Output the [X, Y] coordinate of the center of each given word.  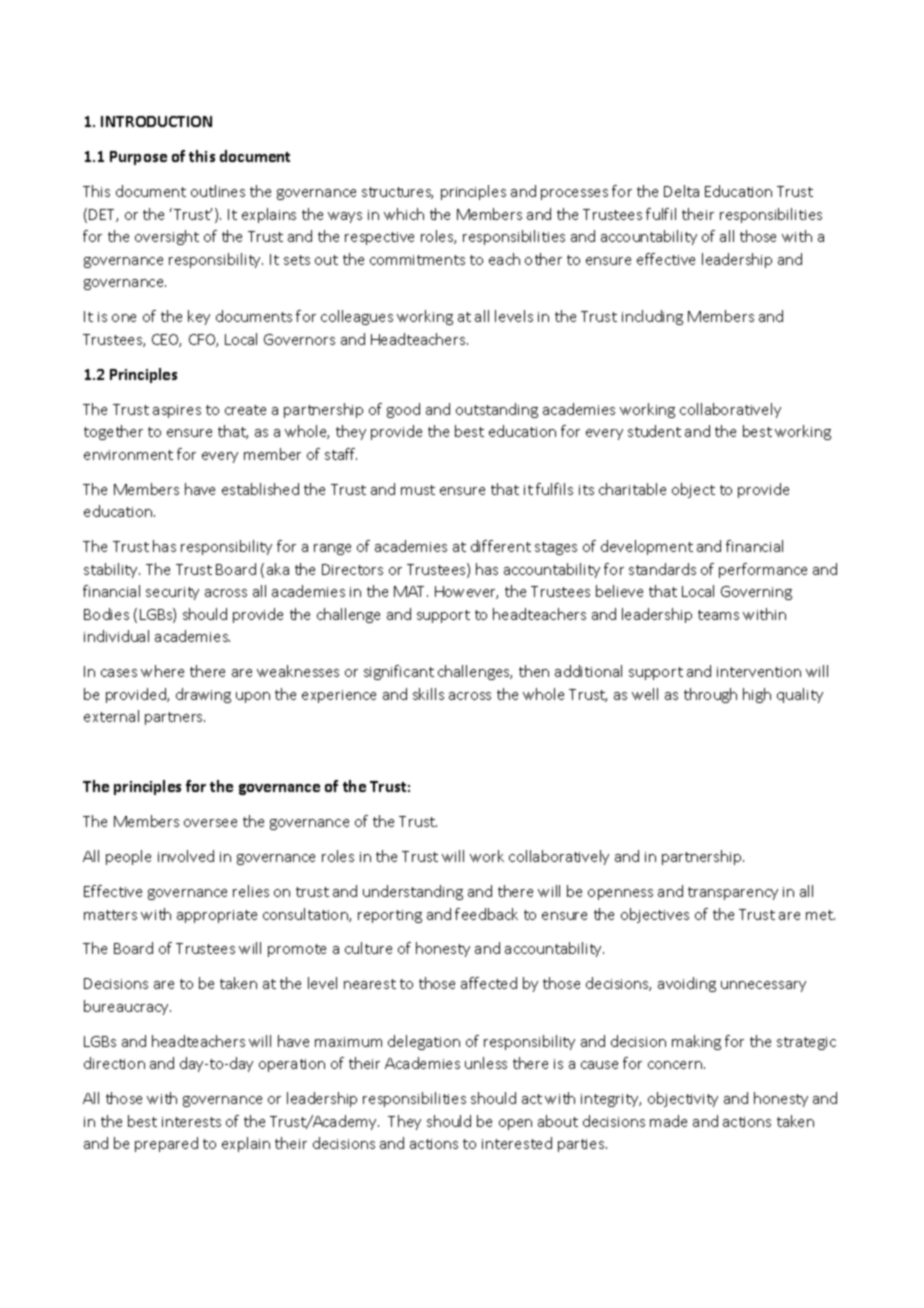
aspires [177, 411]
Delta [681, 191]
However [466, 592]
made [668, 1121]
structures [397, 193]
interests [191, 1122]
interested [517, 1143]
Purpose [138, 158]
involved [186, 856]
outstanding [497, 410]
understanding [413, 892]
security [172, 593]
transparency [733, 893]
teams [718, 615]
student [654, 431]
